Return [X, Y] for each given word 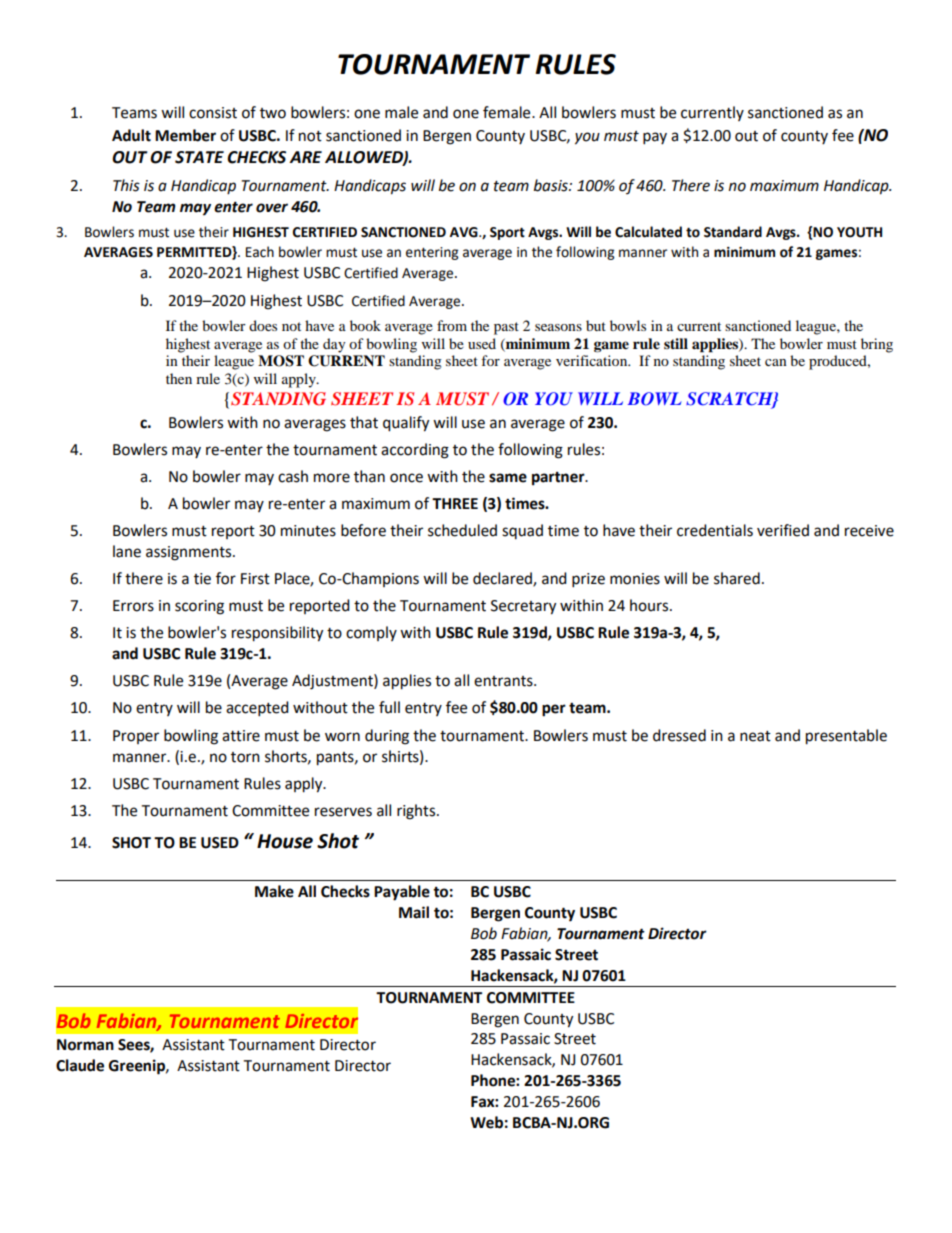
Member [185, 135]
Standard [733, 232]
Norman [85, 1045]
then [179, 378]
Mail [414, 912]
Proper [136, 737]
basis [552, 185]
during [387, 737]
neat [755, 736]
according [415, 451]
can [776, 362]
